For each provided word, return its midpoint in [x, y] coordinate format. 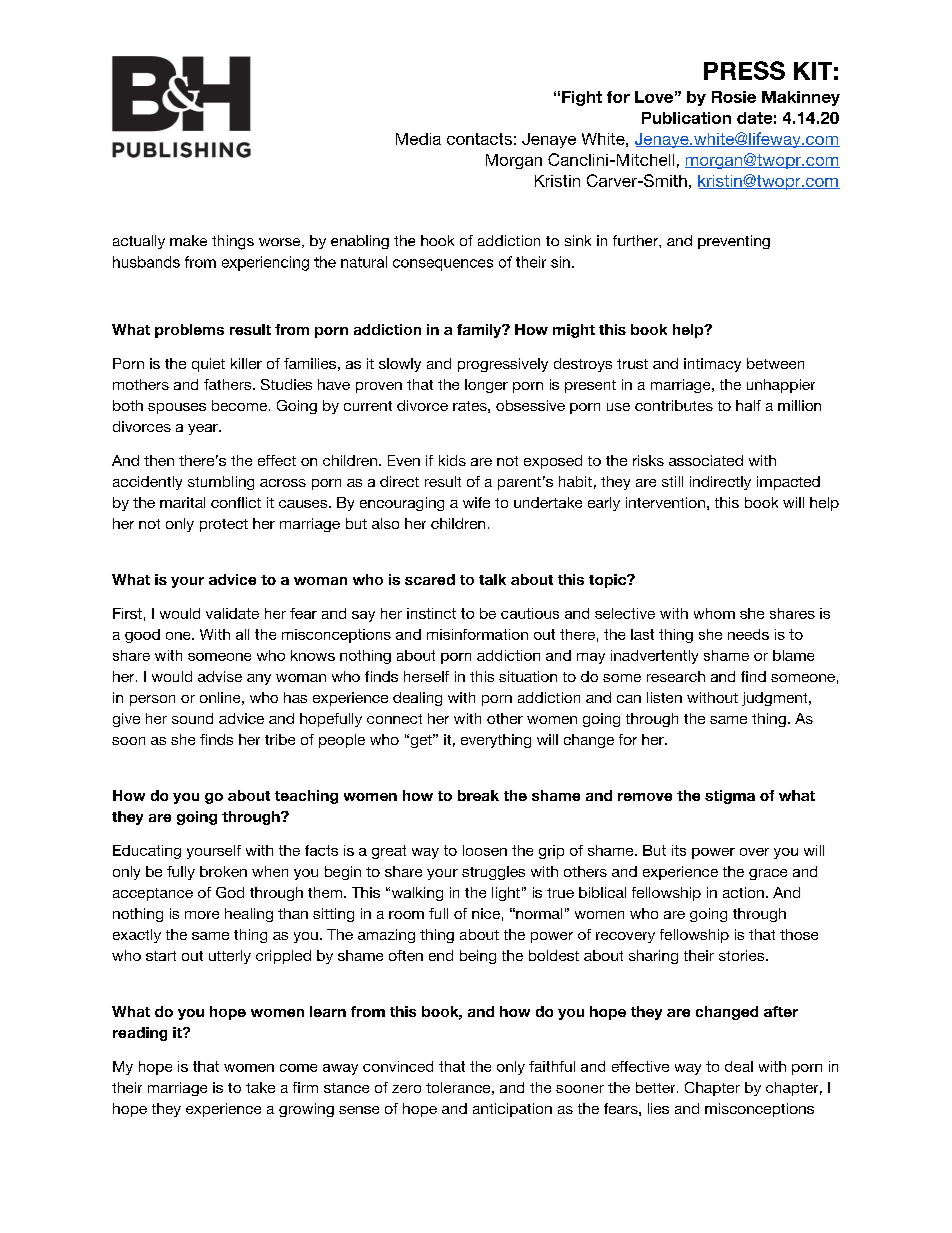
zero [406, 1089]
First [127, 613]
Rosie [734, 97]
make [188, 240]
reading [140, 1034]
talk [492, 579]
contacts [479, 139]
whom [714, 613]
